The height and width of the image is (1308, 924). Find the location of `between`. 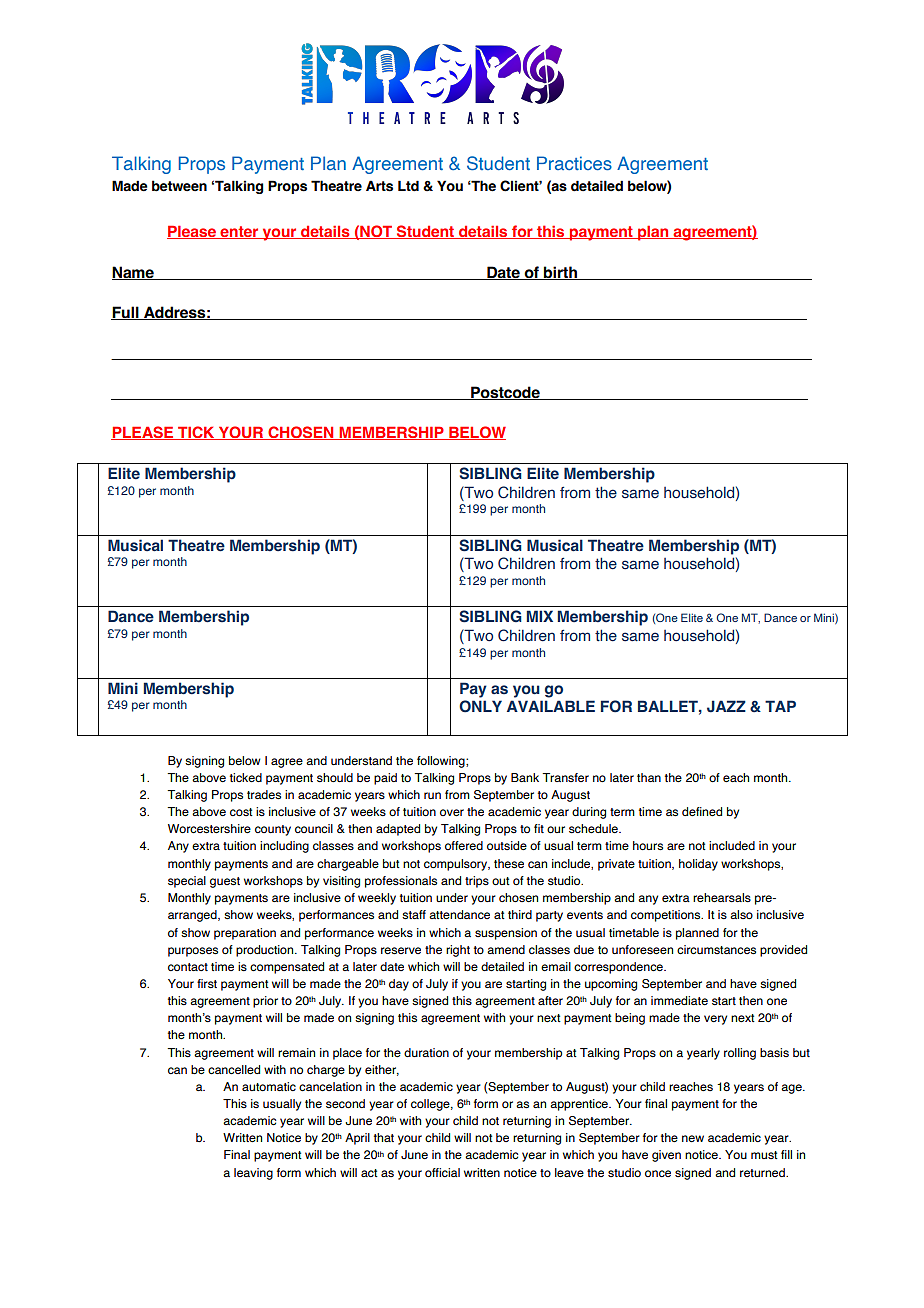

between is located at coordinates (179, 186).
